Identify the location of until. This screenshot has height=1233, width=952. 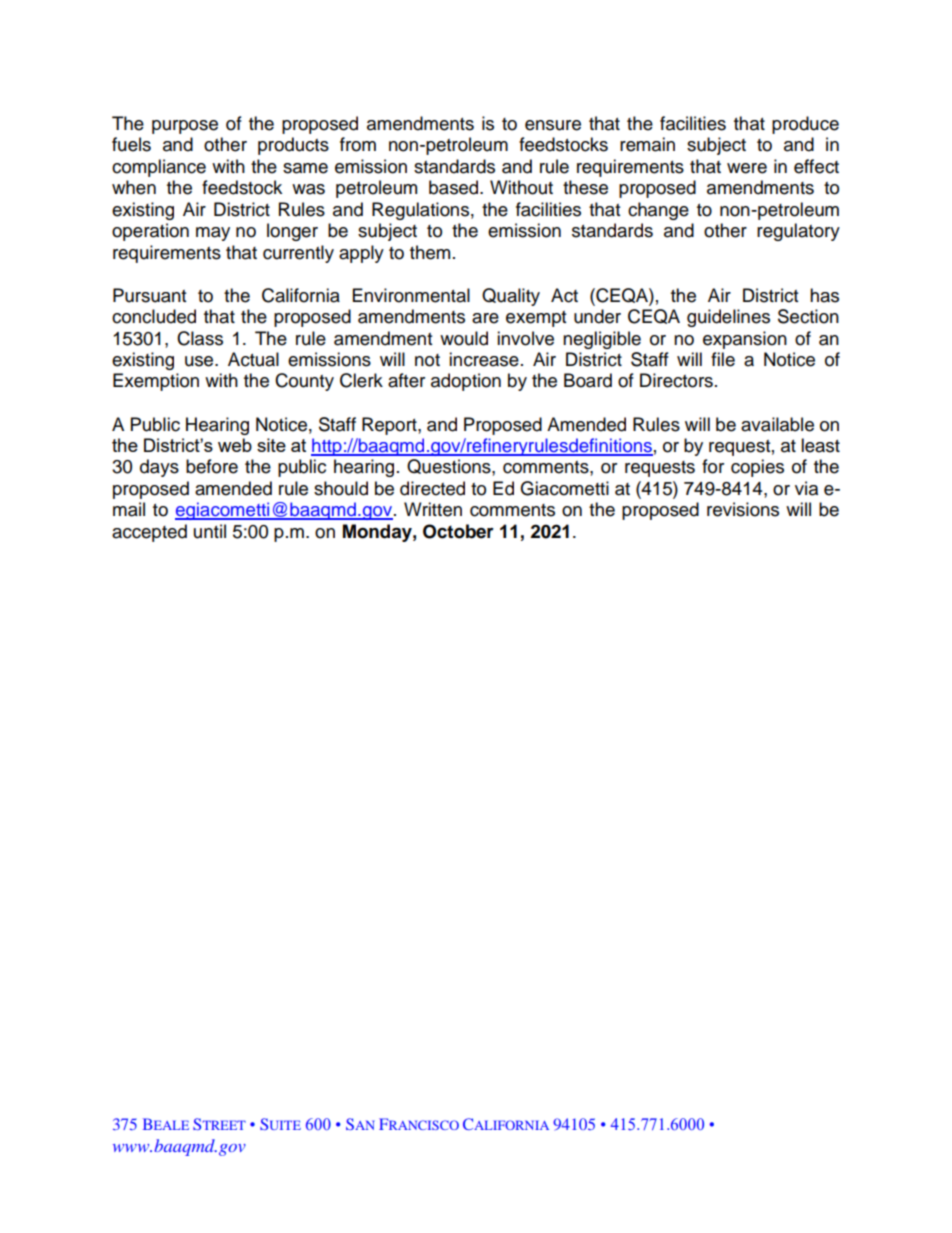
(210, 531).
